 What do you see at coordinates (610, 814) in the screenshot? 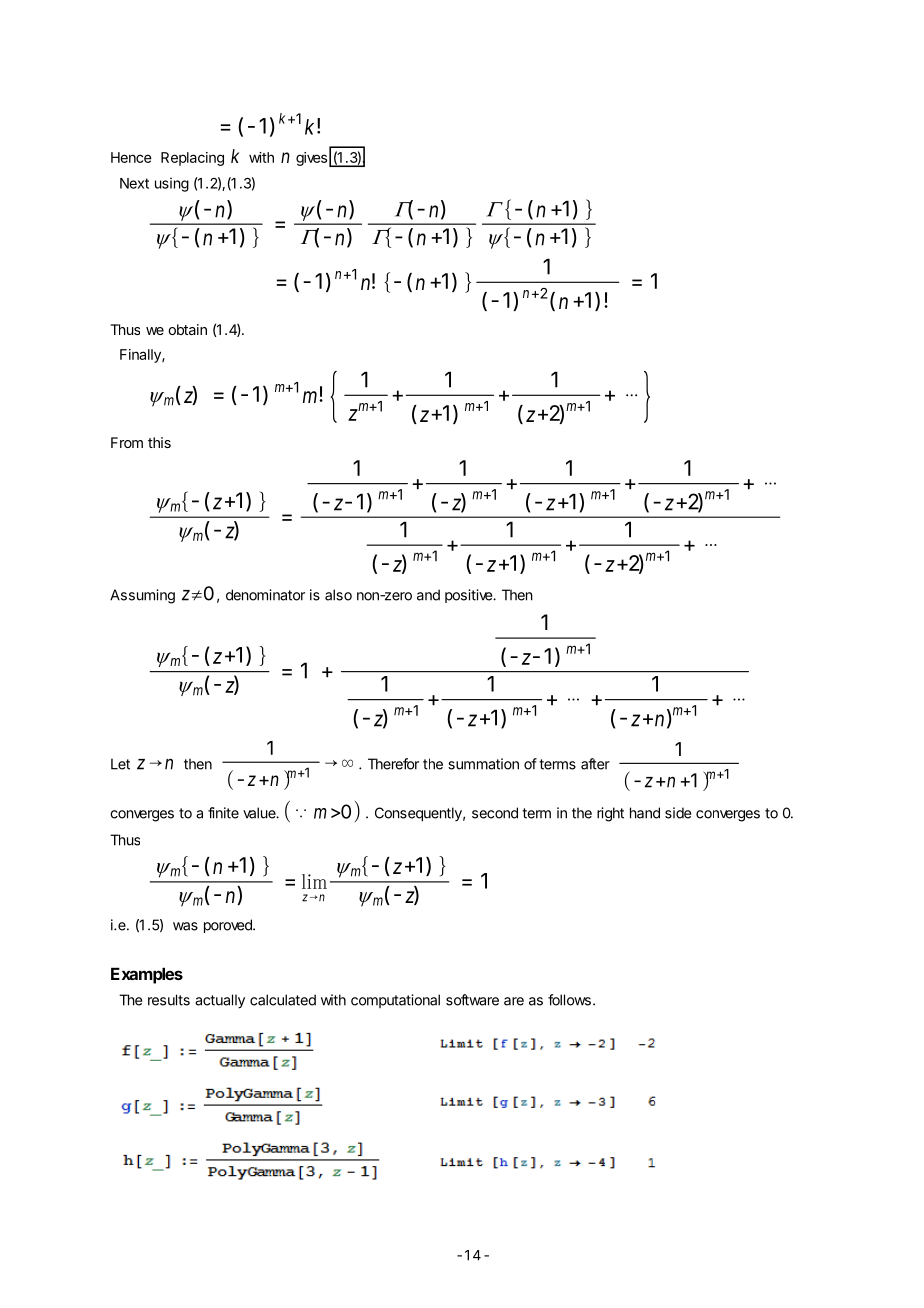
I see `right` at bounding box center [610, 814].
